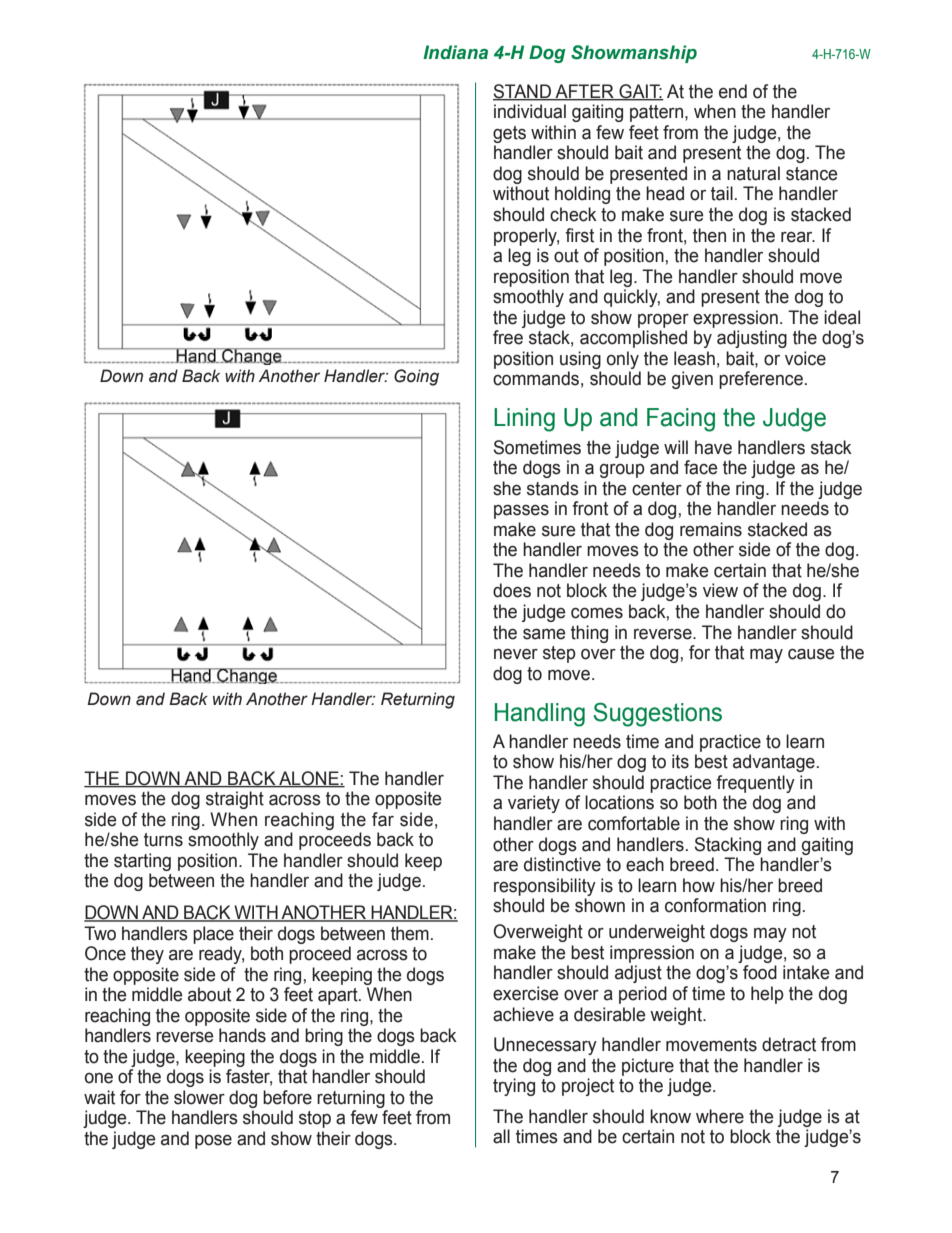  Describe the element at coordinates (733, 91) in the image. I see `end` at that location.
